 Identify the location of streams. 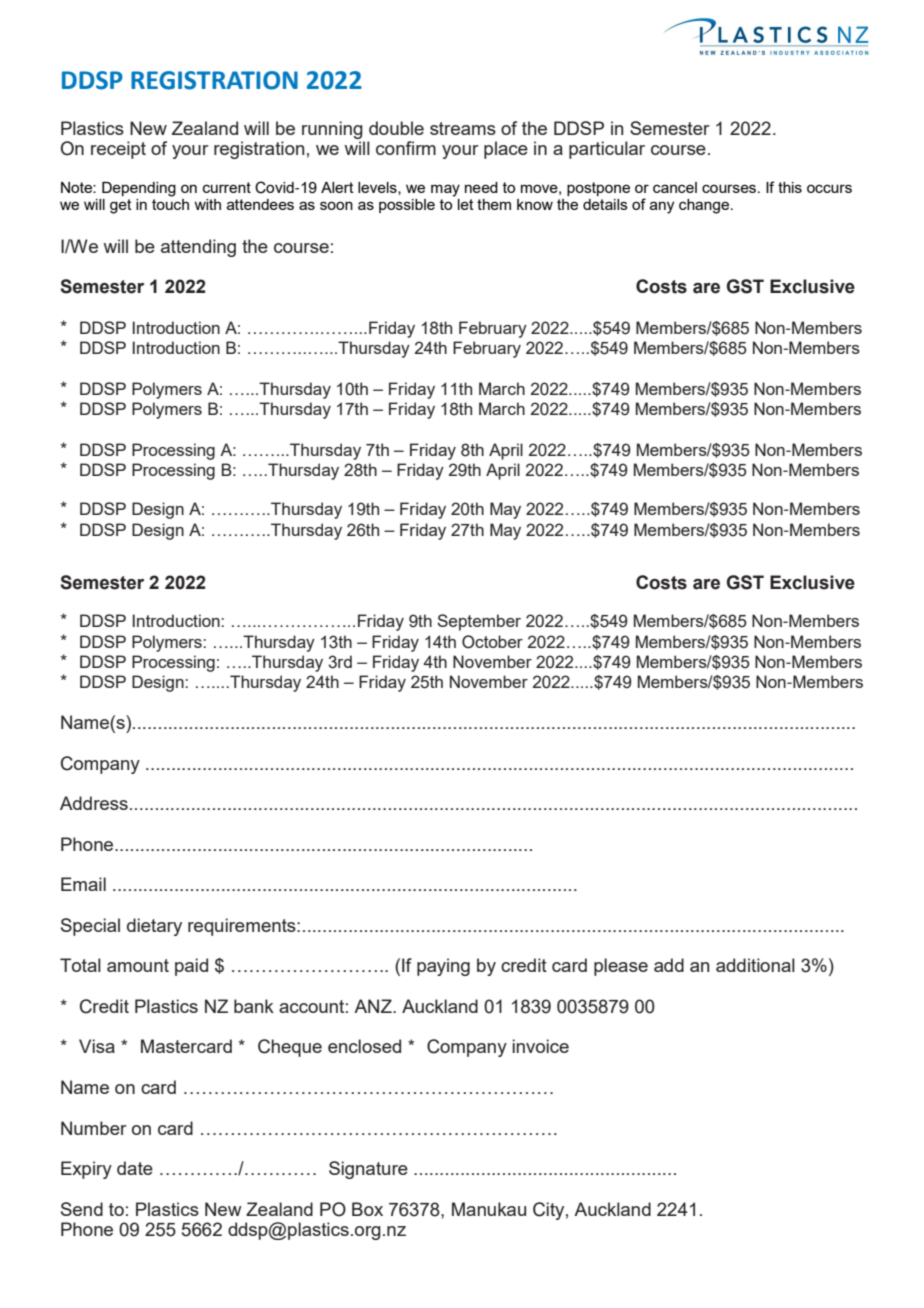
(463, 128).
